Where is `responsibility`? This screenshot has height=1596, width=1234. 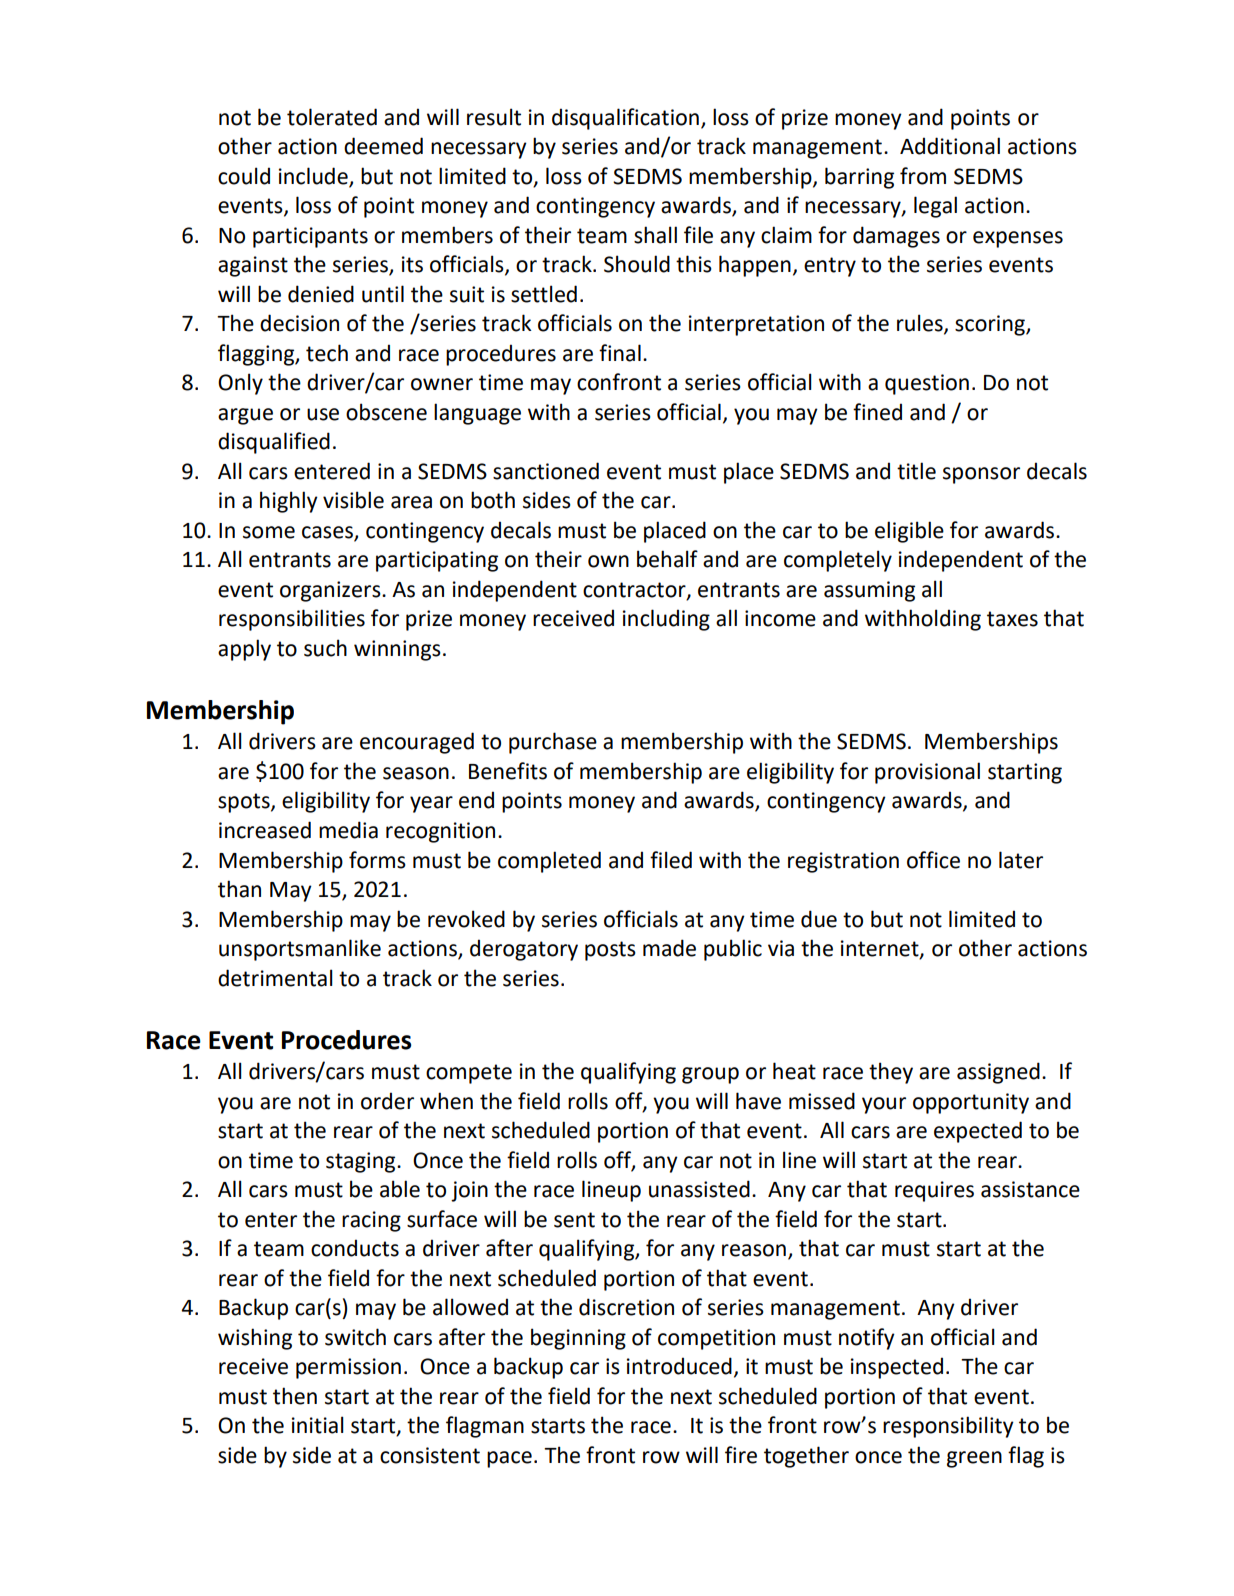 responsibility is located at coordinates (948, 1427).
